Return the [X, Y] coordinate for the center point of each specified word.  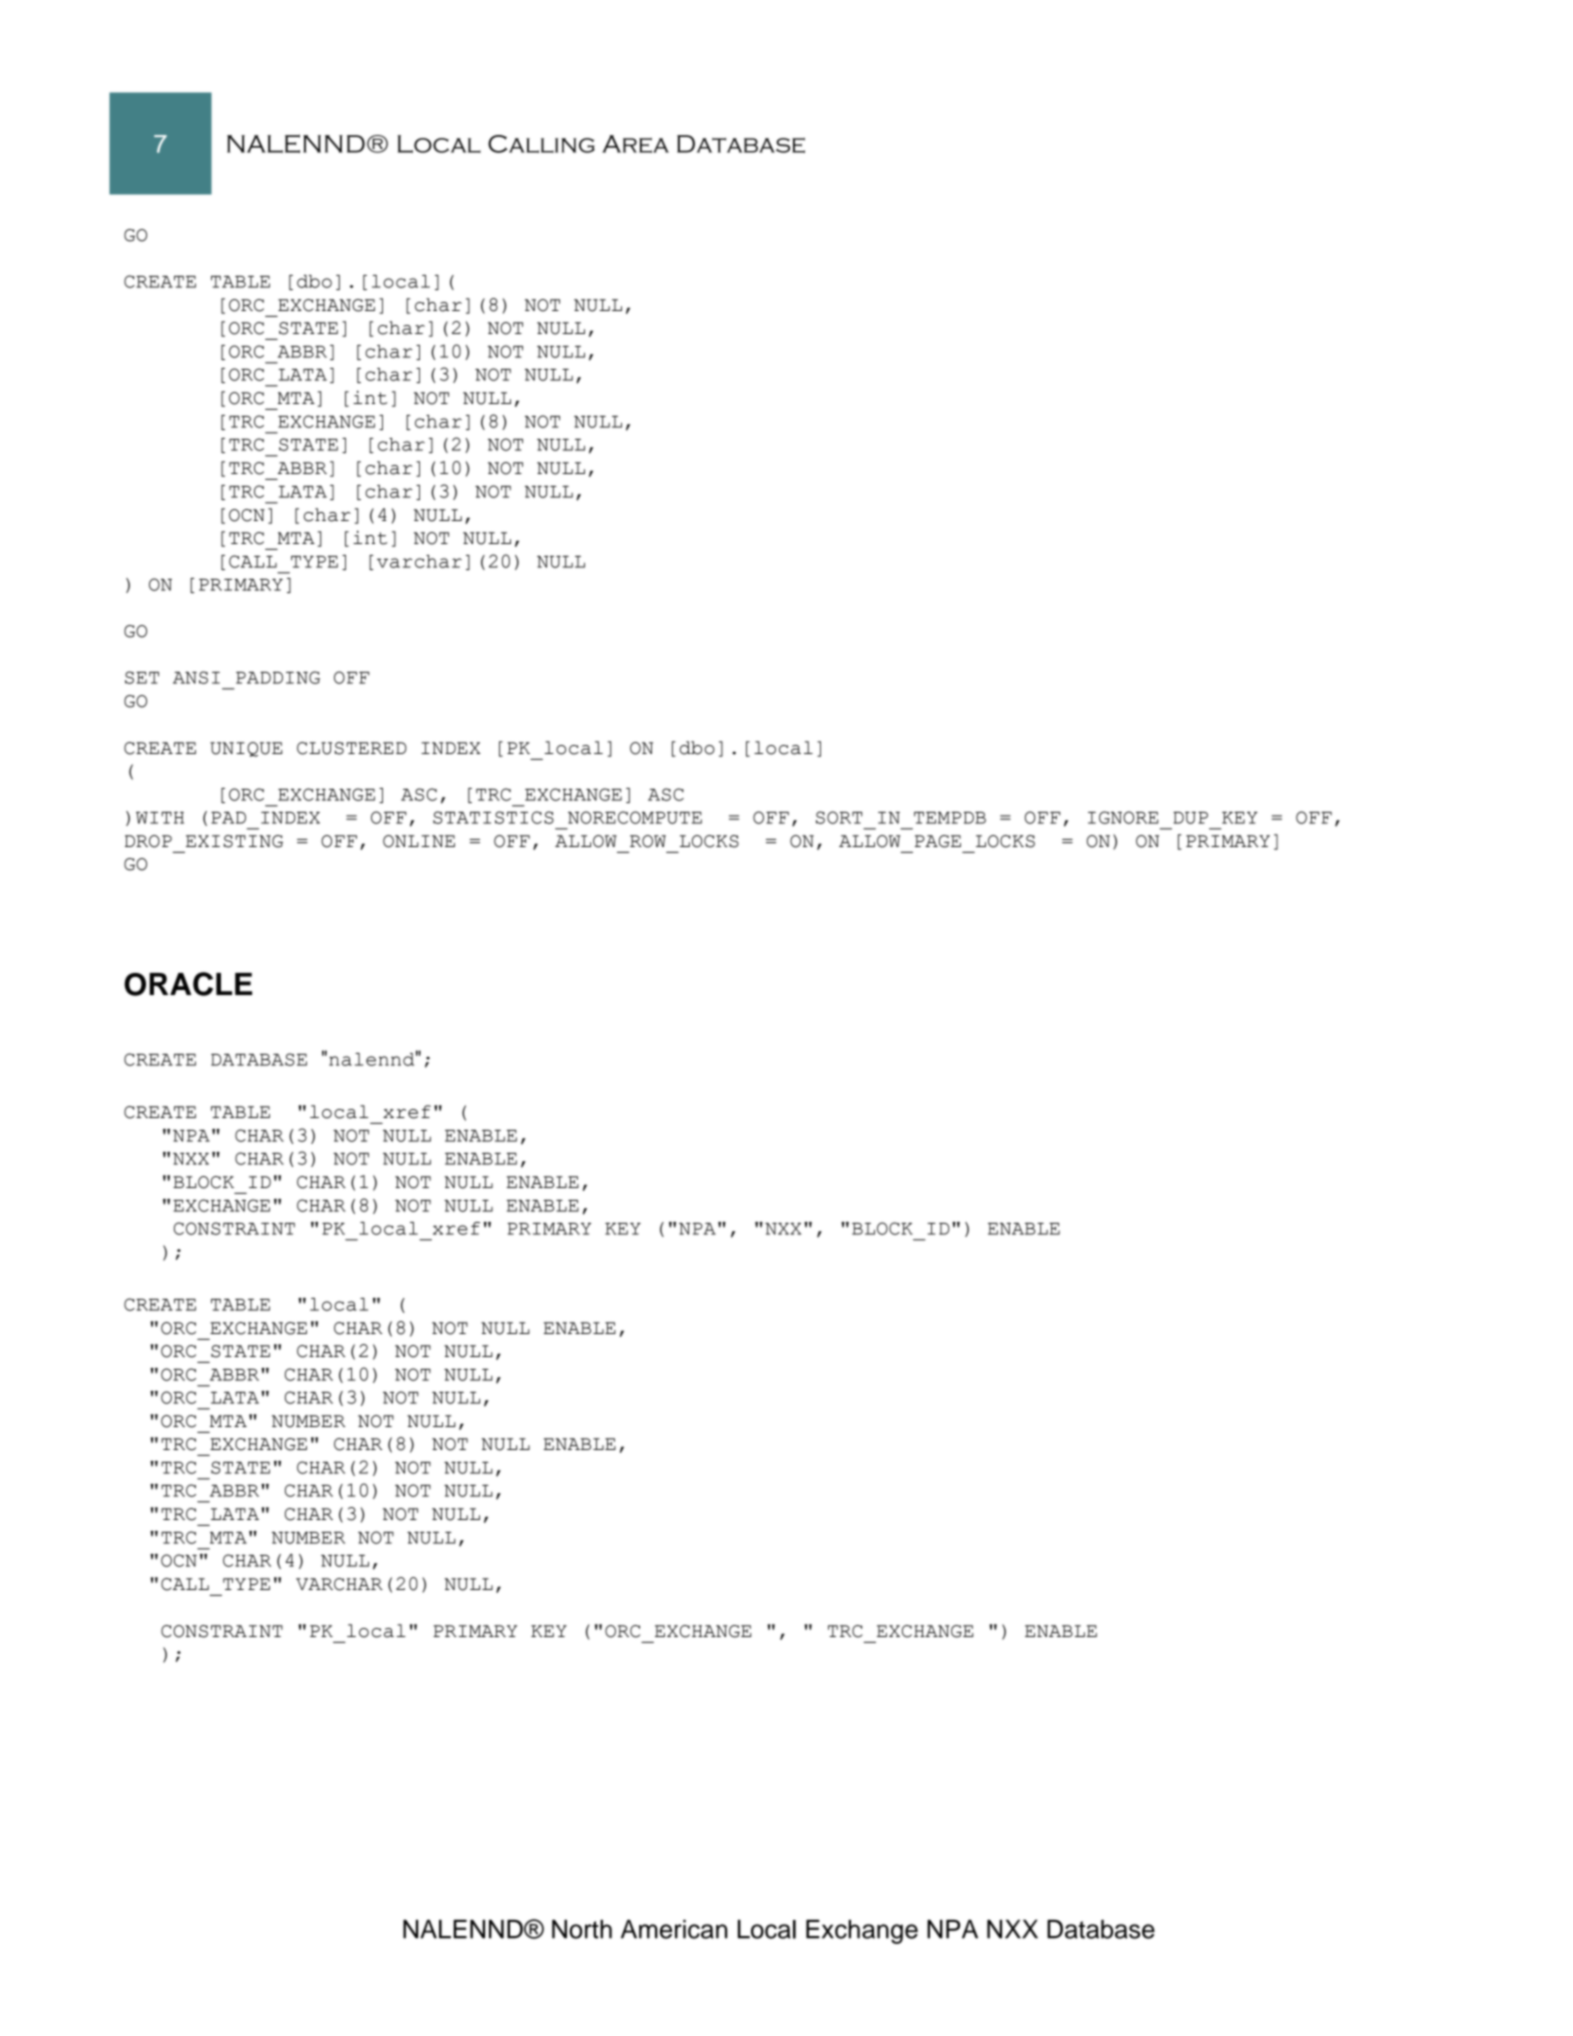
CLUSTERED [352, 748]
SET [142, 677]
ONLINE [419, 841]
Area [635, 144]
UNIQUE [246, 749]
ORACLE [188, 984]
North [582, 1929]
